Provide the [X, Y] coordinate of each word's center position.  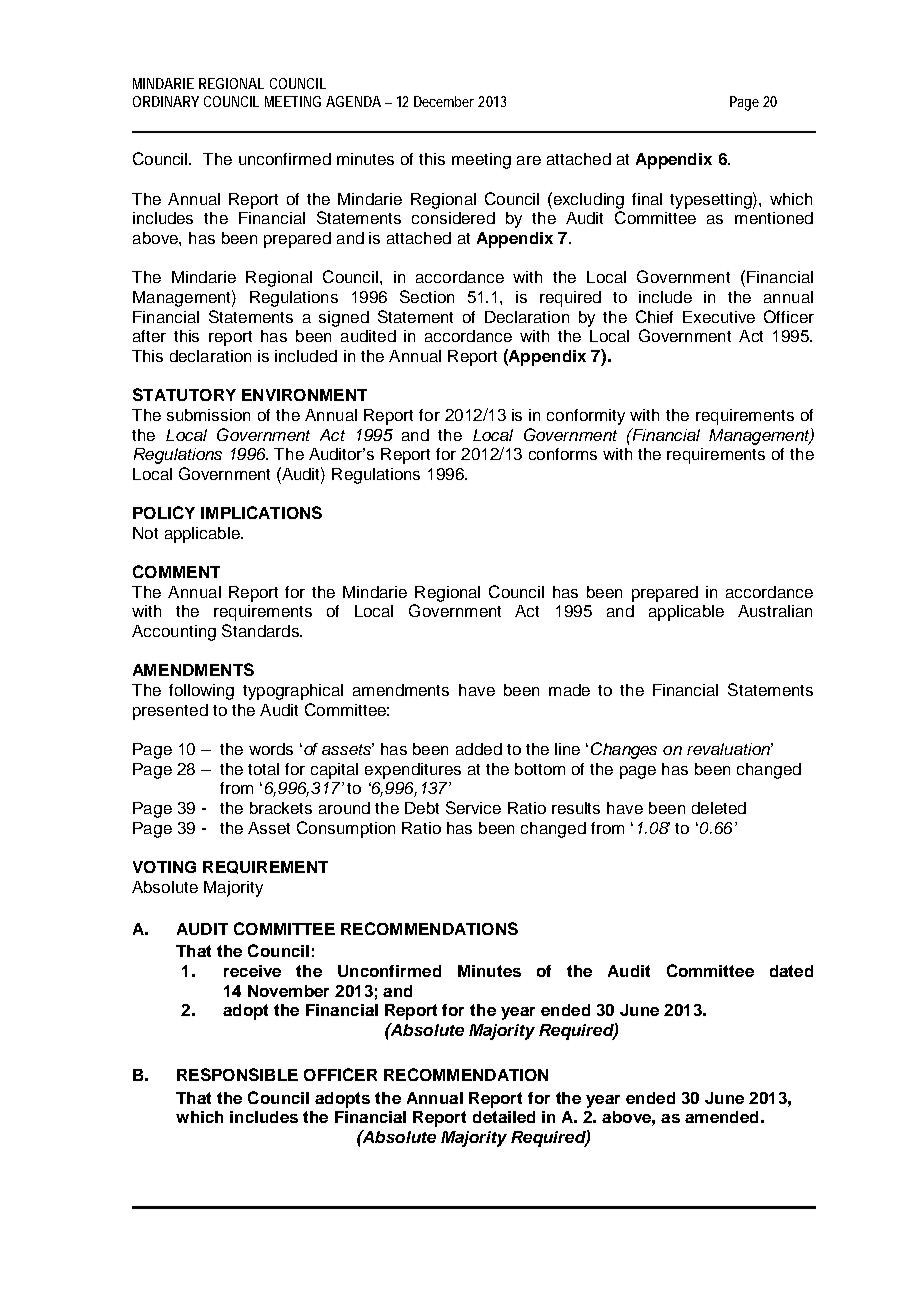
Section [427, 296]
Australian [775, 611]
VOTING [164, 867]
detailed [504, 1117]
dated [791, 971]
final [647, 199]
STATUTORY [184, 394]
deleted [719, 808]
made [569, 690]
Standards [261, 630]
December [444, 101]
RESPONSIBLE [237, 1074]
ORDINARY [166, 101]
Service [473, 807]
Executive [719, 317]
